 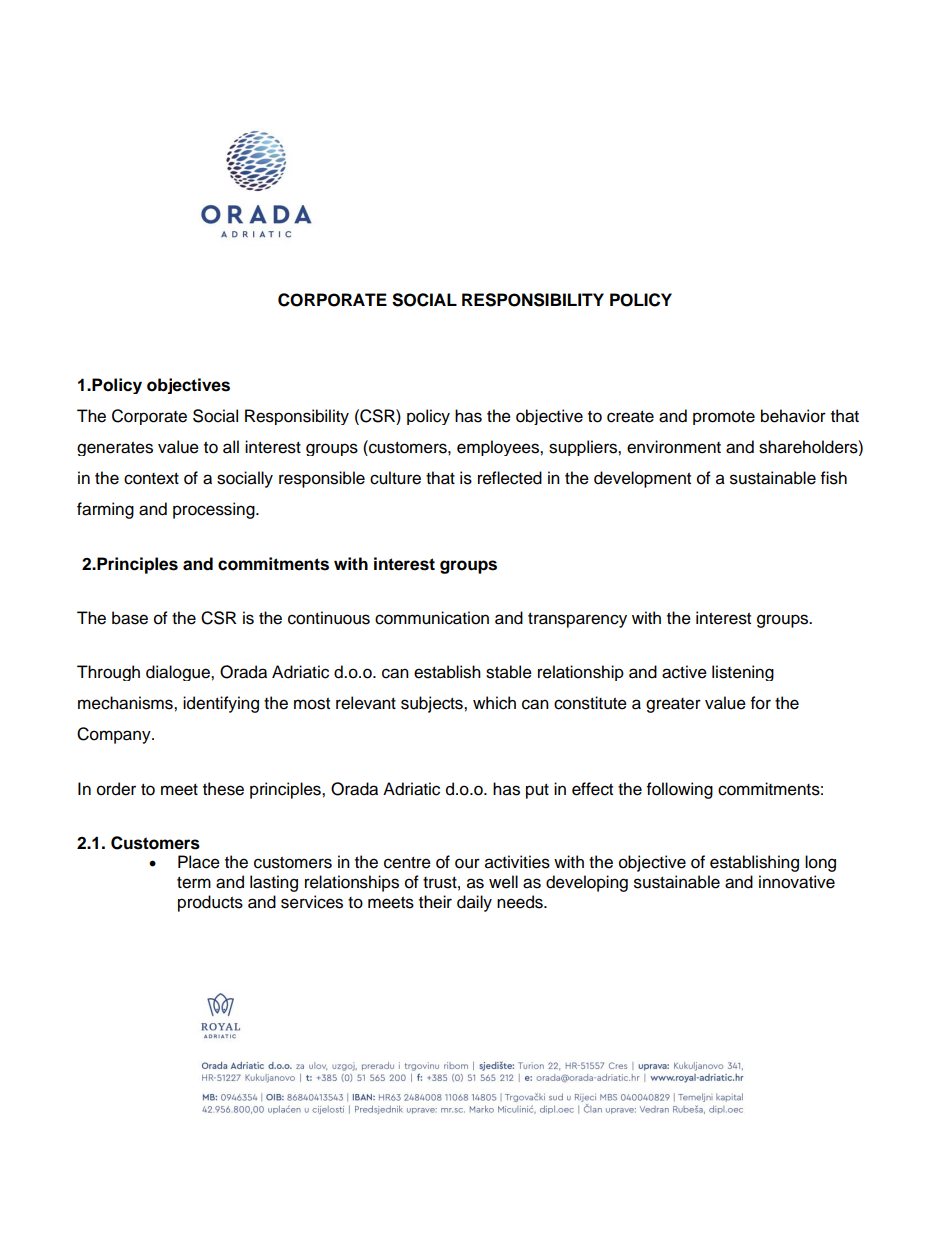 I want to click on culture, so click(x=395, y=478).
